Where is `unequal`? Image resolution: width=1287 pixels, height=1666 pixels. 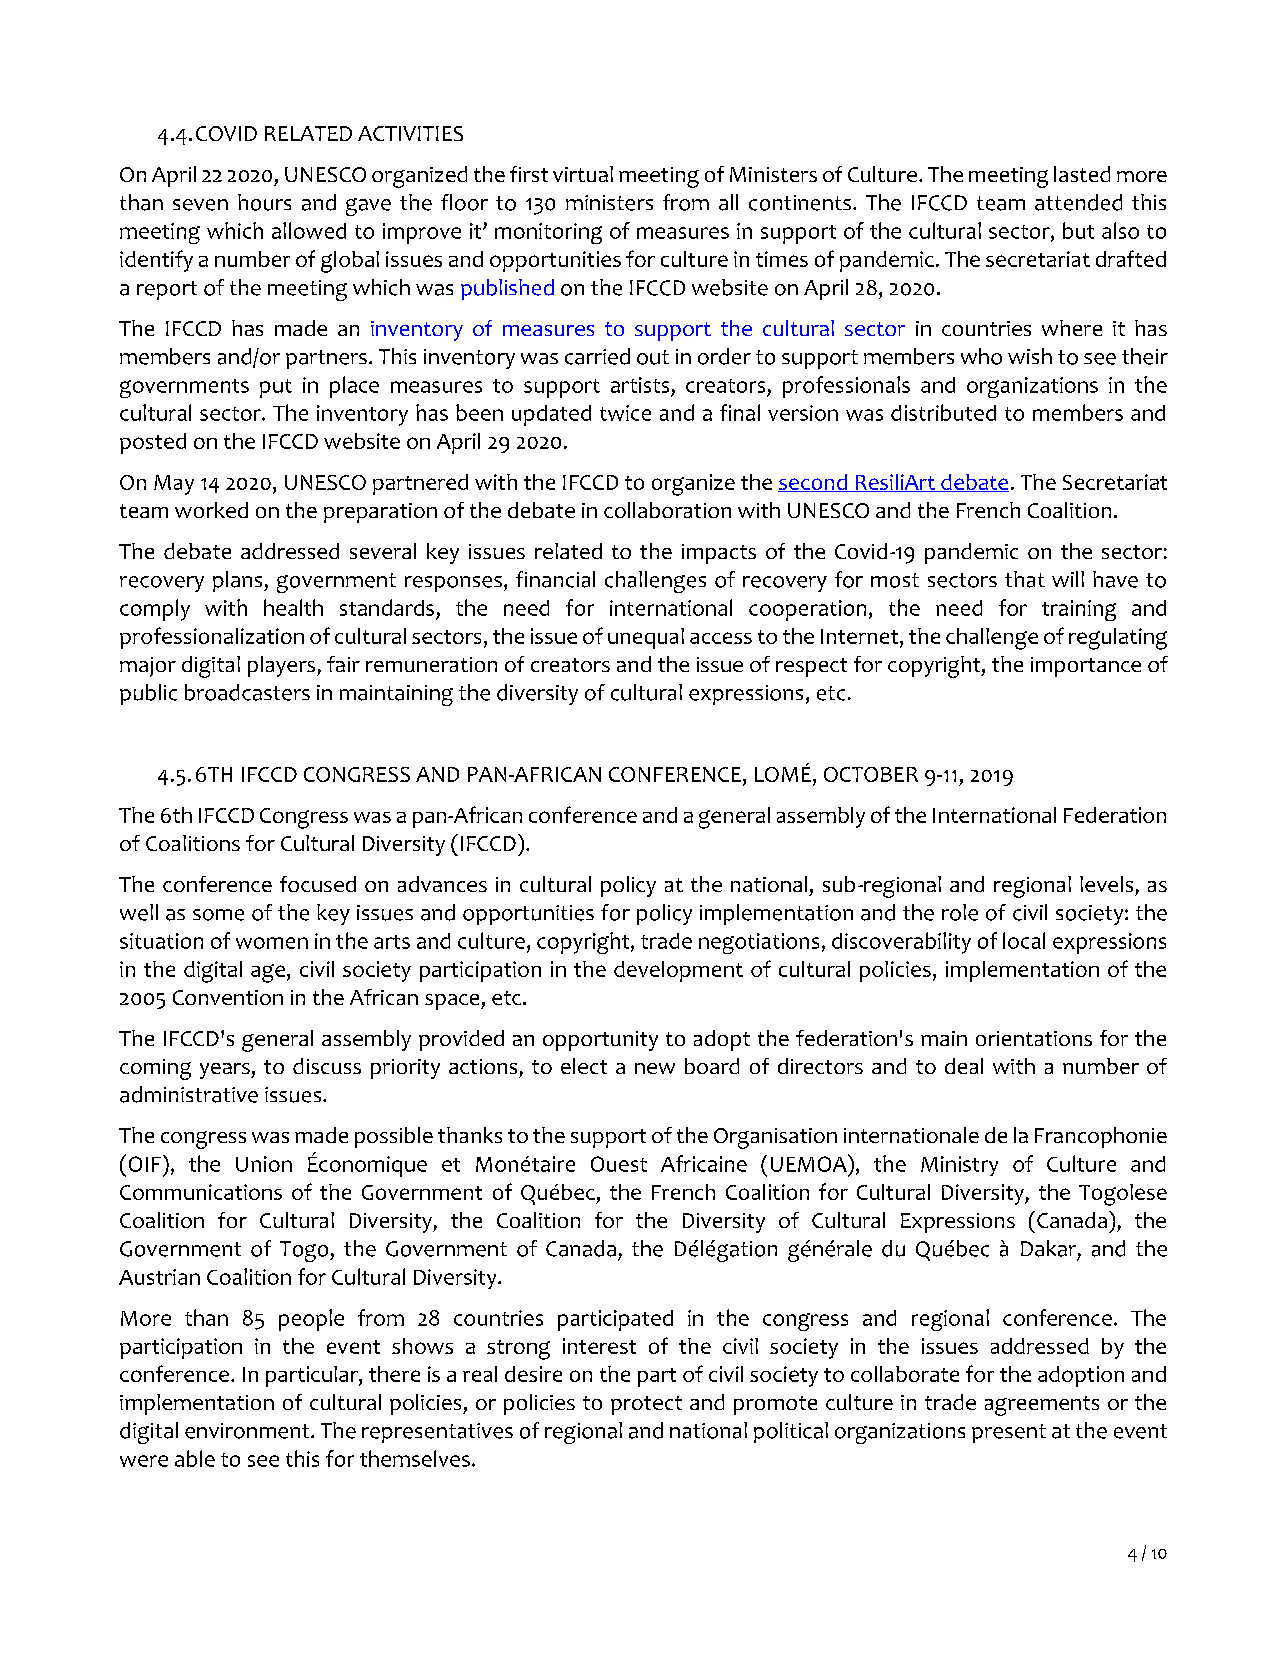 unequal is located at coordinates (646, 638).
